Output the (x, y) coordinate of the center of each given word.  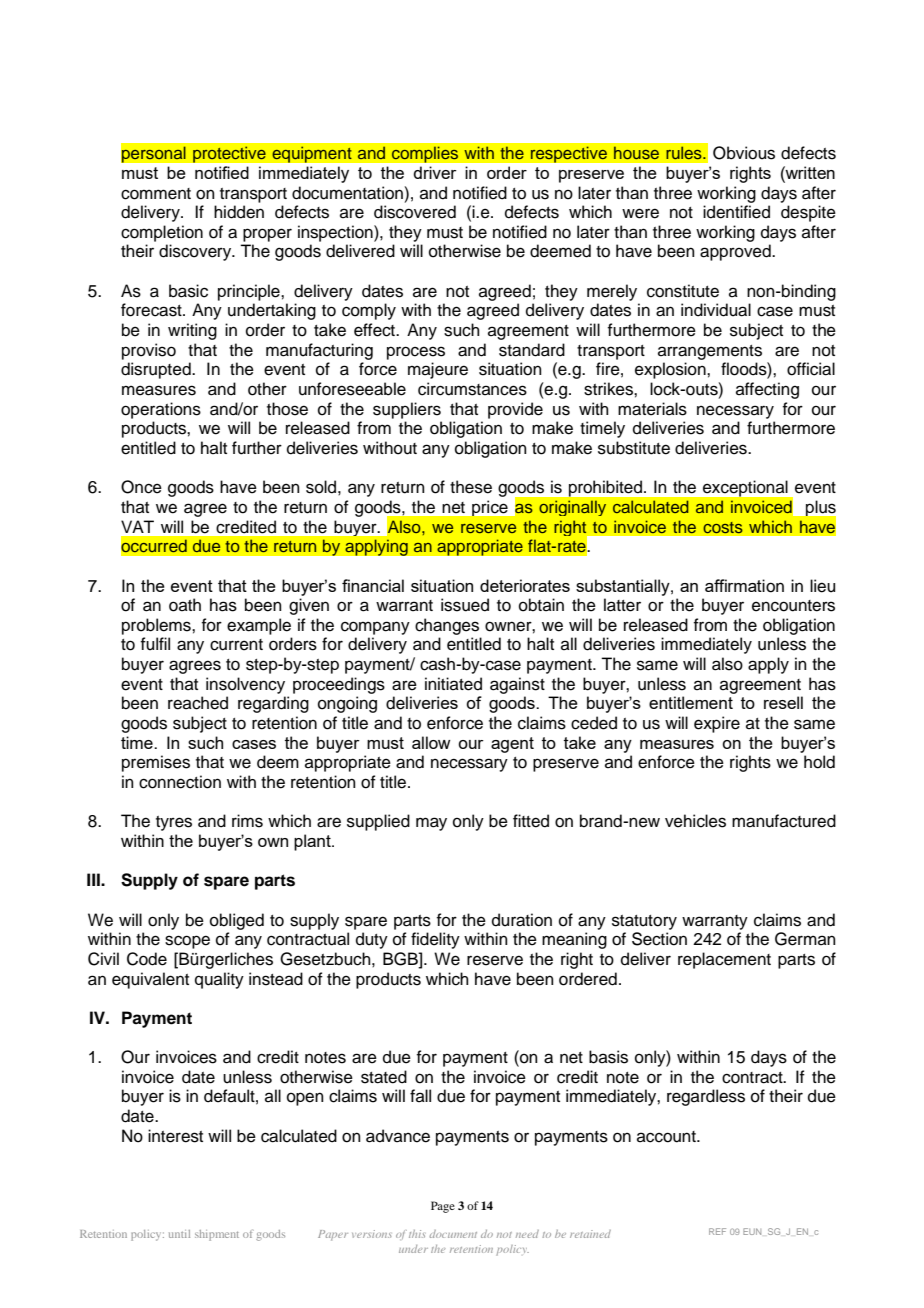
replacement (724, 960)
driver (435, 172)
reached (198, 703)
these (471, 487)
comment (156, 194)
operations (161, 410)
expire (717, 724)
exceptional (745, 489)
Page (443, 1207)
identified (736, 212)
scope (187, 942)
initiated (453, 684)
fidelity (435, 940)
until (179, 1234)
